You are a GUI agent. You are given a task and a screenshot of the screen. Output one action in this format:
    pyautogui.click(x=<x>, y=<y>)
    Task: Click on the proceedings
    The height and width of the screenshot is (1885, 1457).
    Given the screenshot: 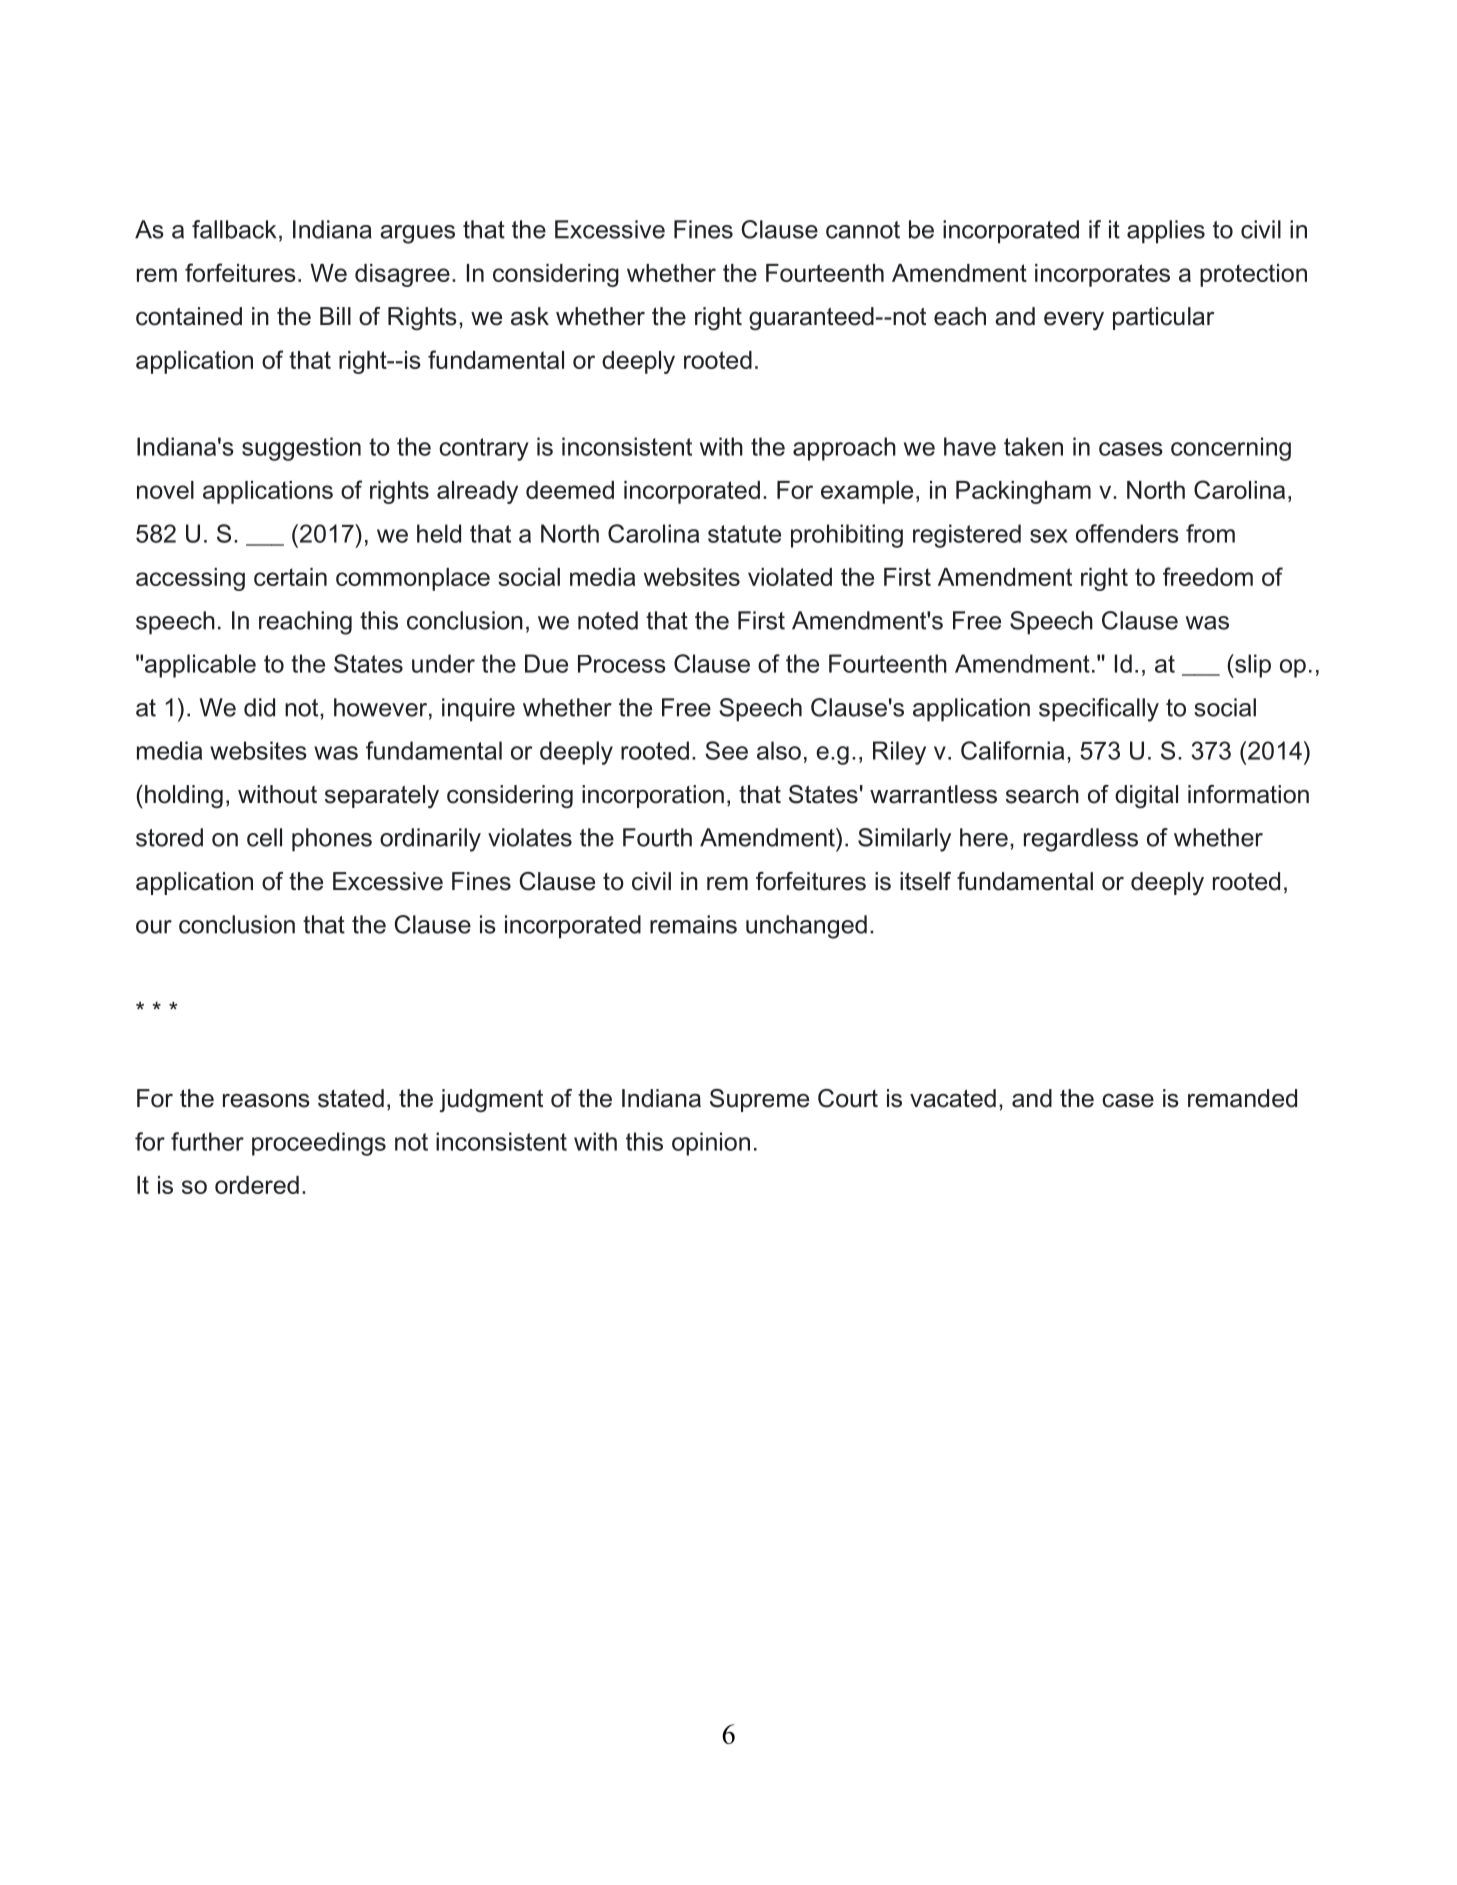 What is the action you would take?
    pyautogui.click(x=319, y=1144)
